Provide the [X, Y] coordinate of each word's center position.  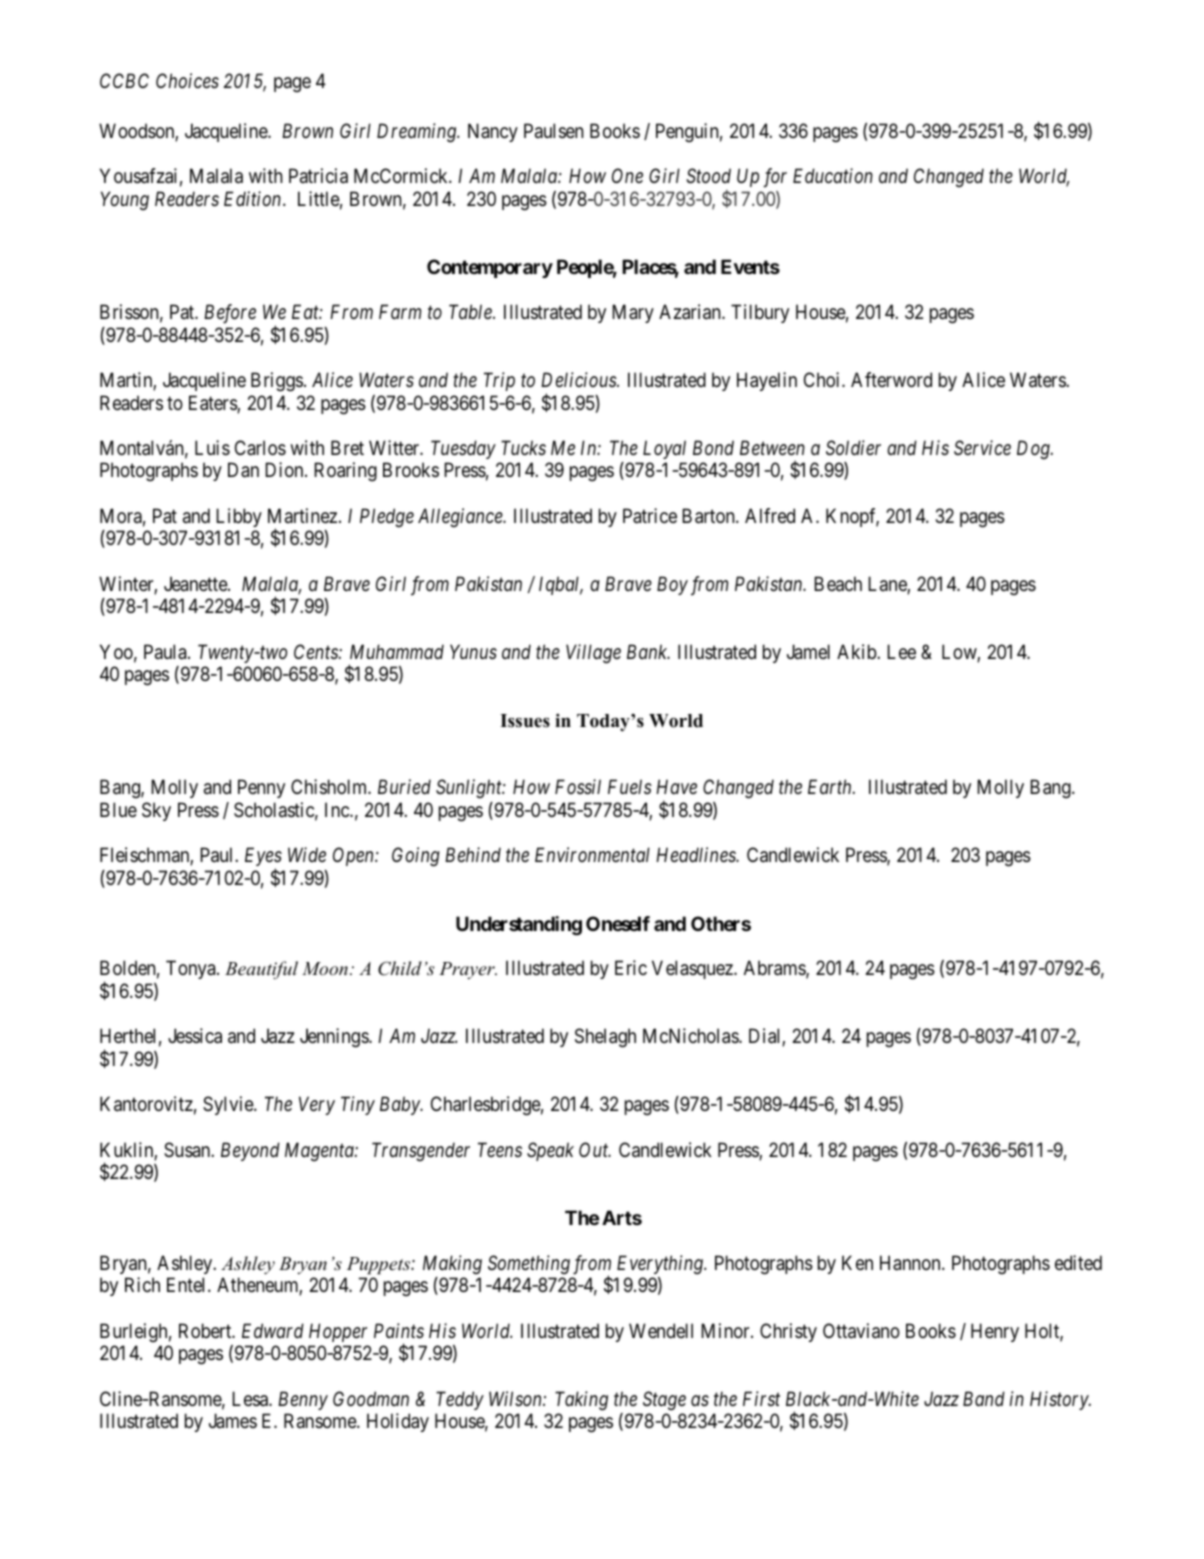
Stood [708, 176]
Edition [254, 198]
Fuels [630, 787]
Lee [901, 652]
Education [833, 175]
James [233, 1421]
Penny [261, 789]
